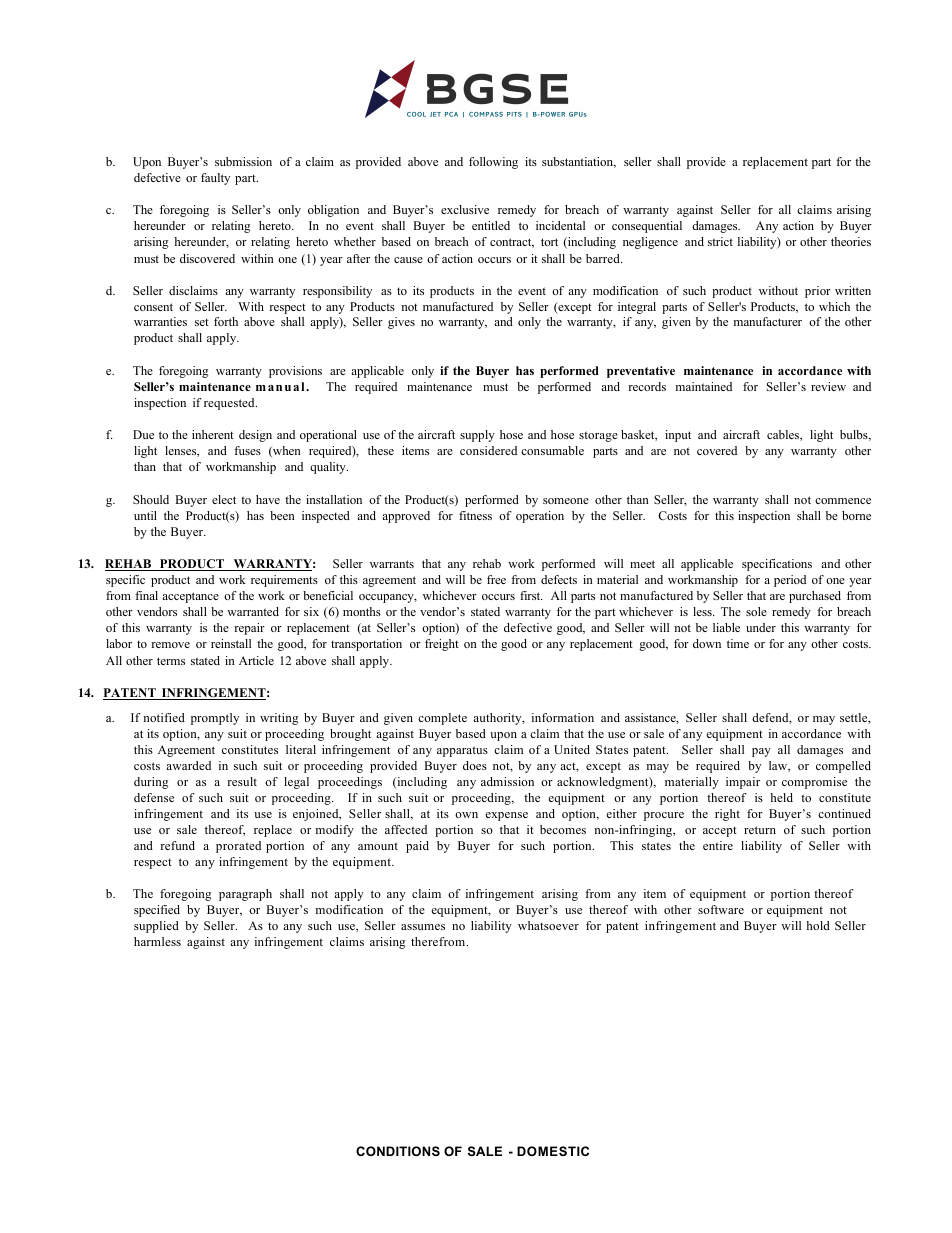 The height and width of the document is (1233, 952). What do you see at coordinates (398, 1151) in the document?
I see `CONDITIONS` at bounding box center [398, 1151].
